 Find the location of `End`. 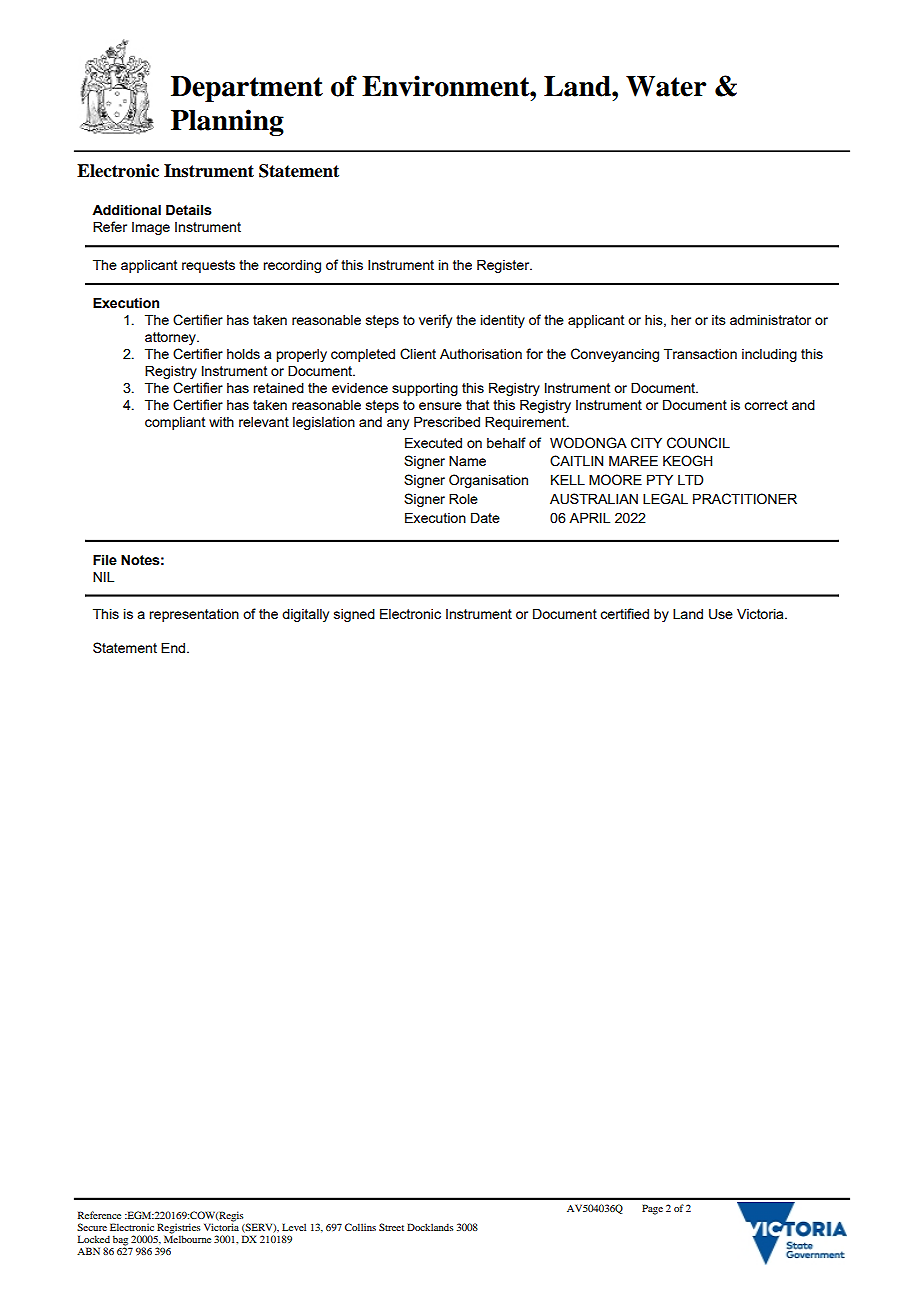

End is located at coordinates (174, 647).
